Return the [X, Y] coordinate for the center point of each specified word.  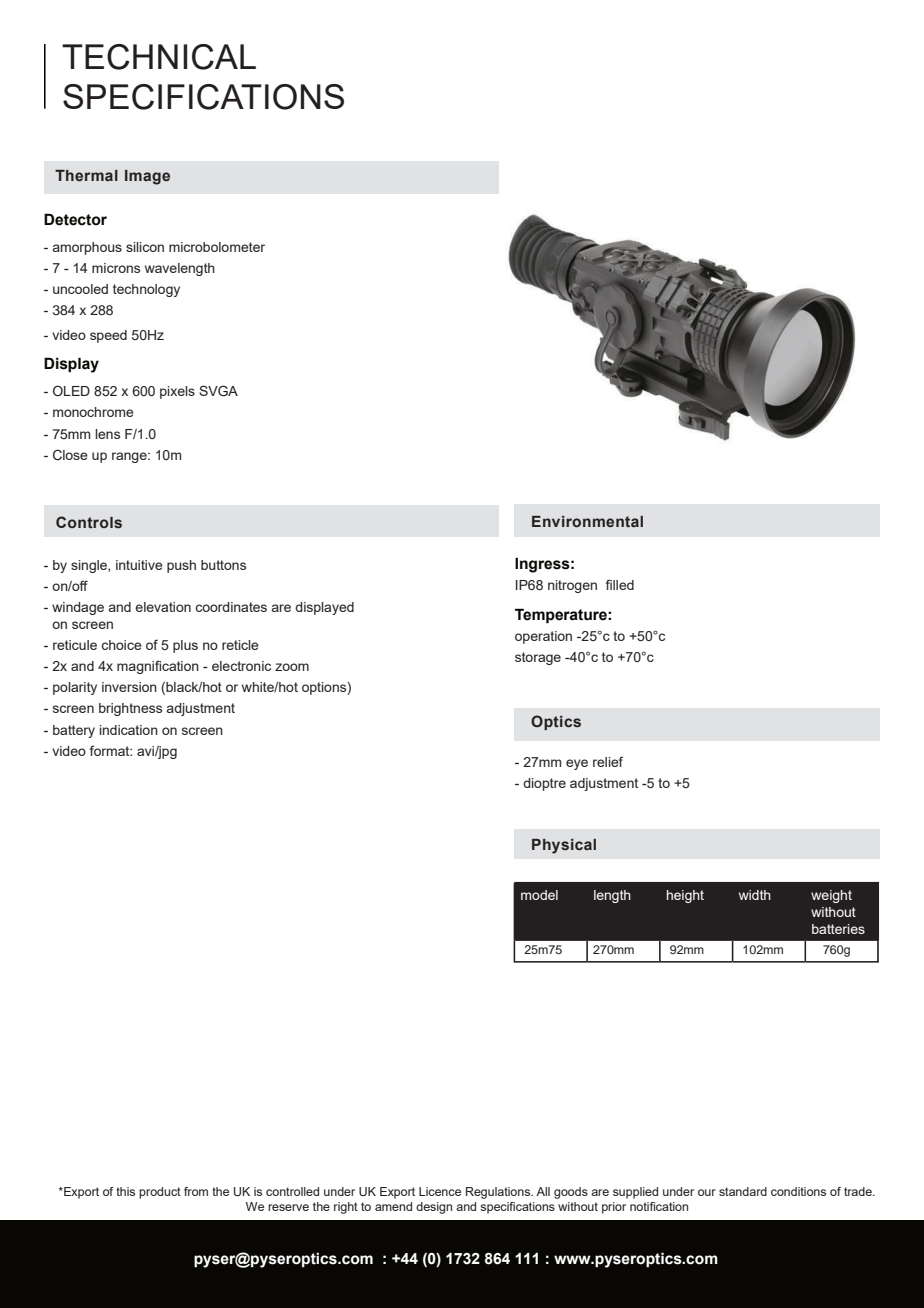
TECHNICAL [159, 57]
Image [147, 177]
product [160, 1193]
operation [543, 637]
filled [620, 584]
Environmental [587, 521]
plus [185, 646]
